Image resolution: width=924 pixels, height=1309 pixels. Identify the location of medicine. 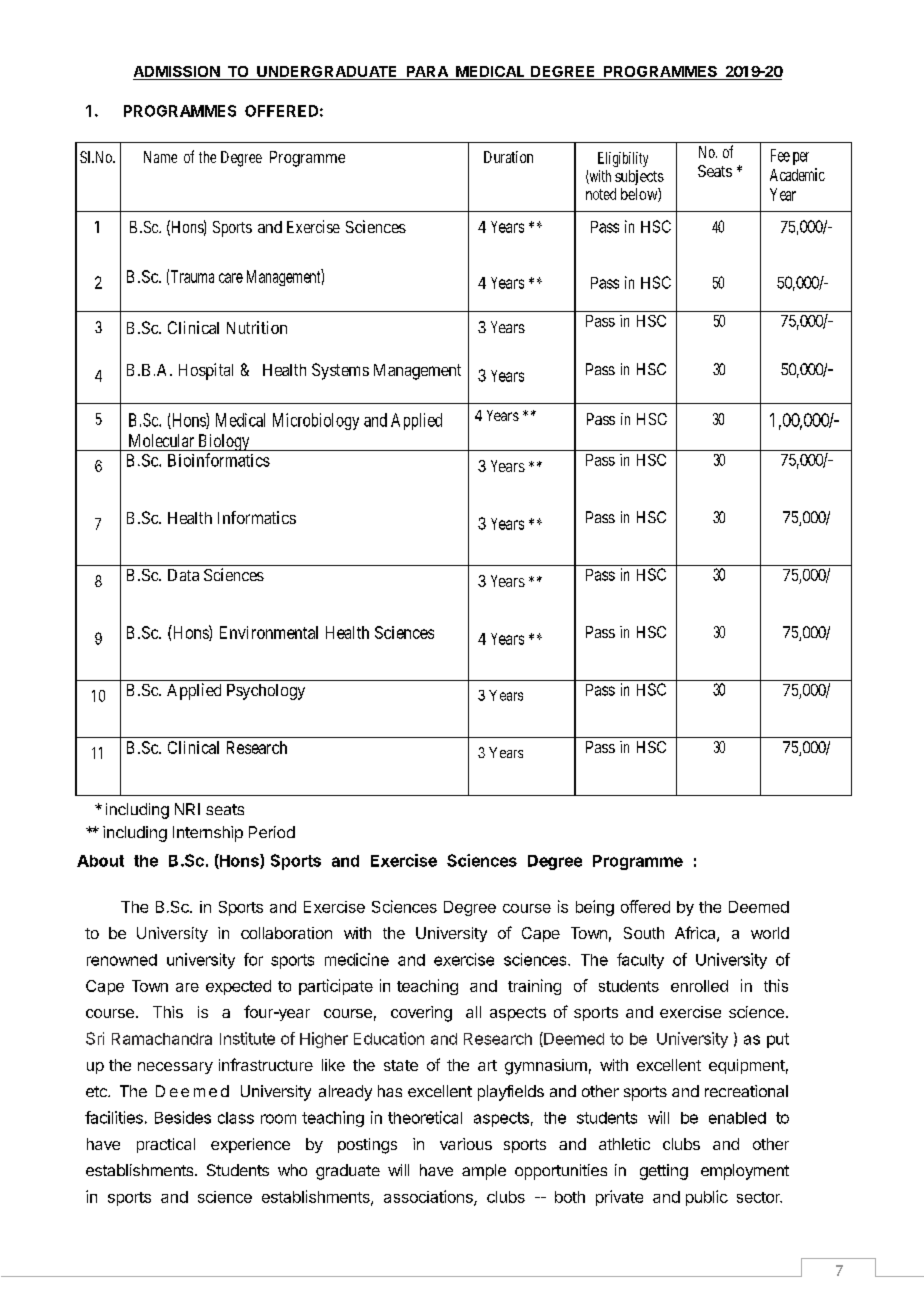
(357, 959).
